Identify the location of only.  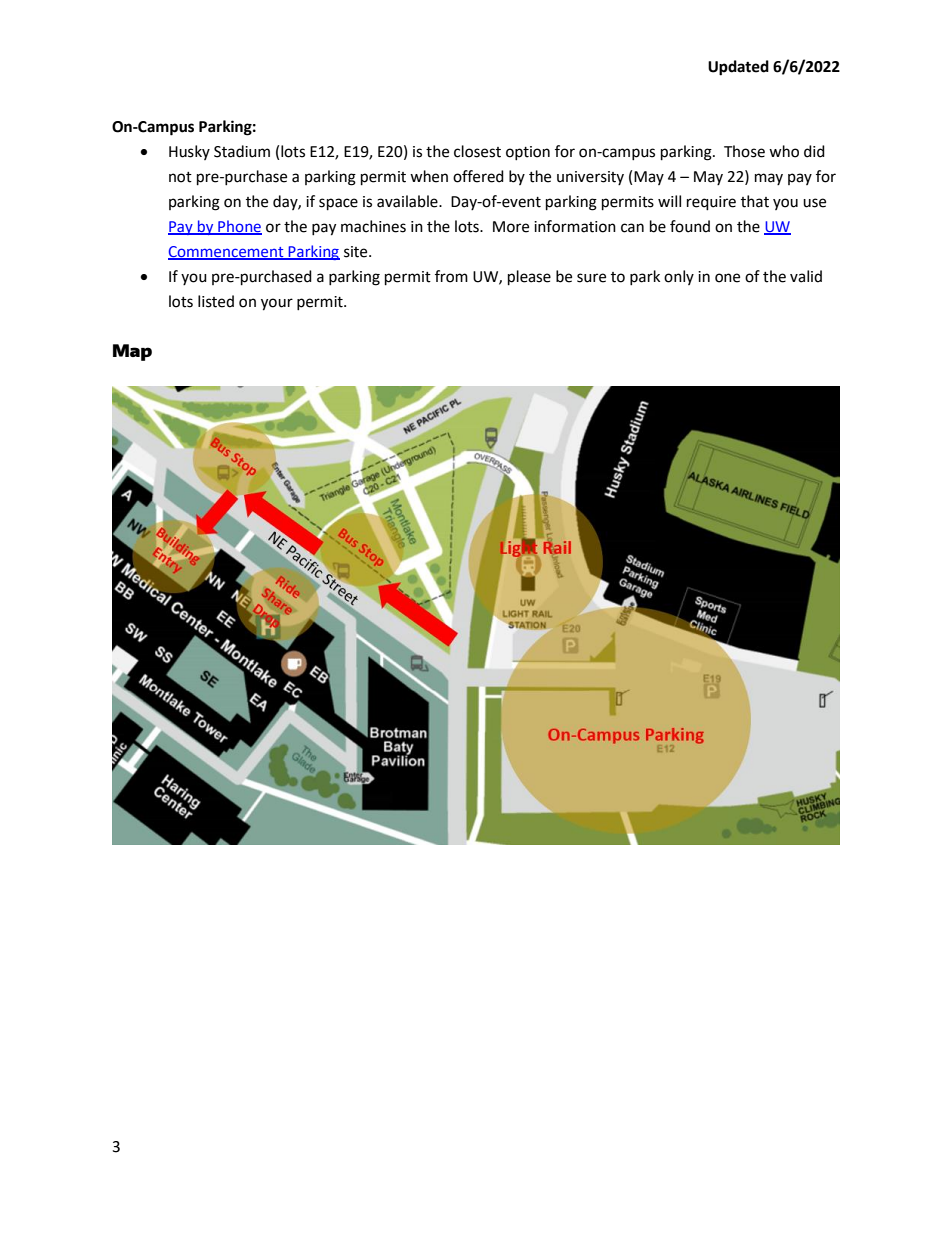
(679, 277).
